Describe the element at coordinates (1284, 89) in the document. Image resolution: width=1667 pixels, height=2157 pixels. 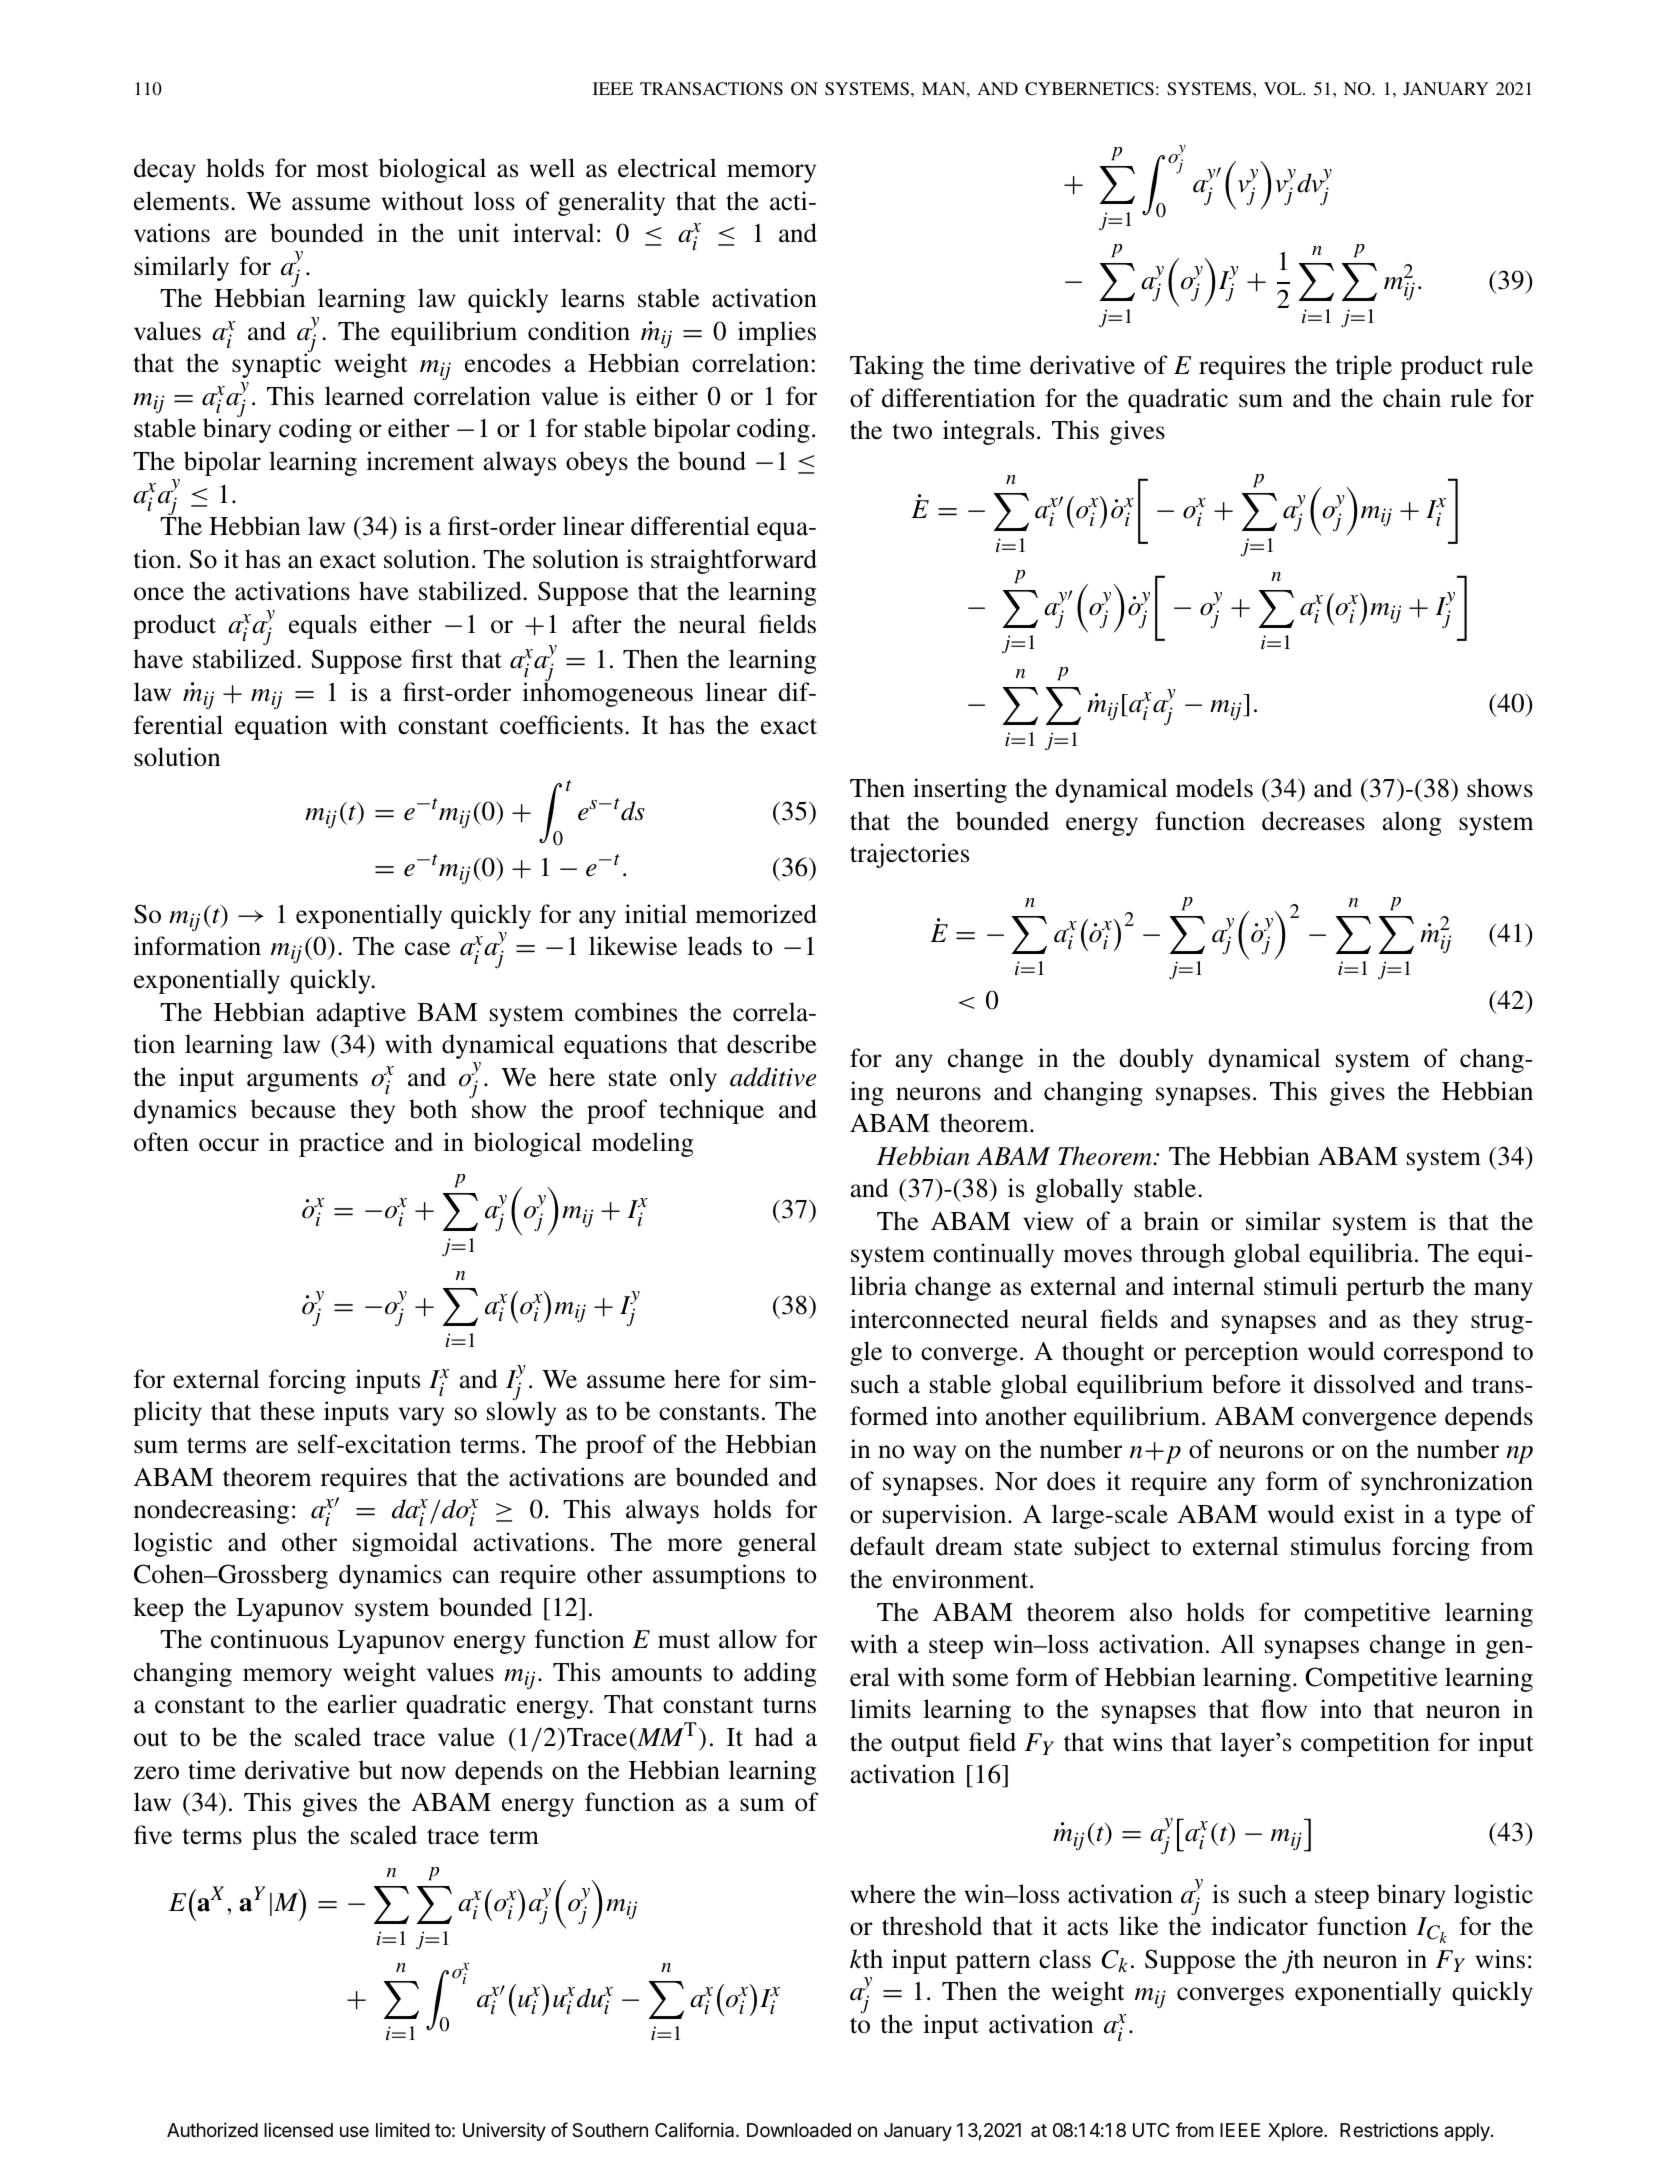
I see `VOL` at that location.
